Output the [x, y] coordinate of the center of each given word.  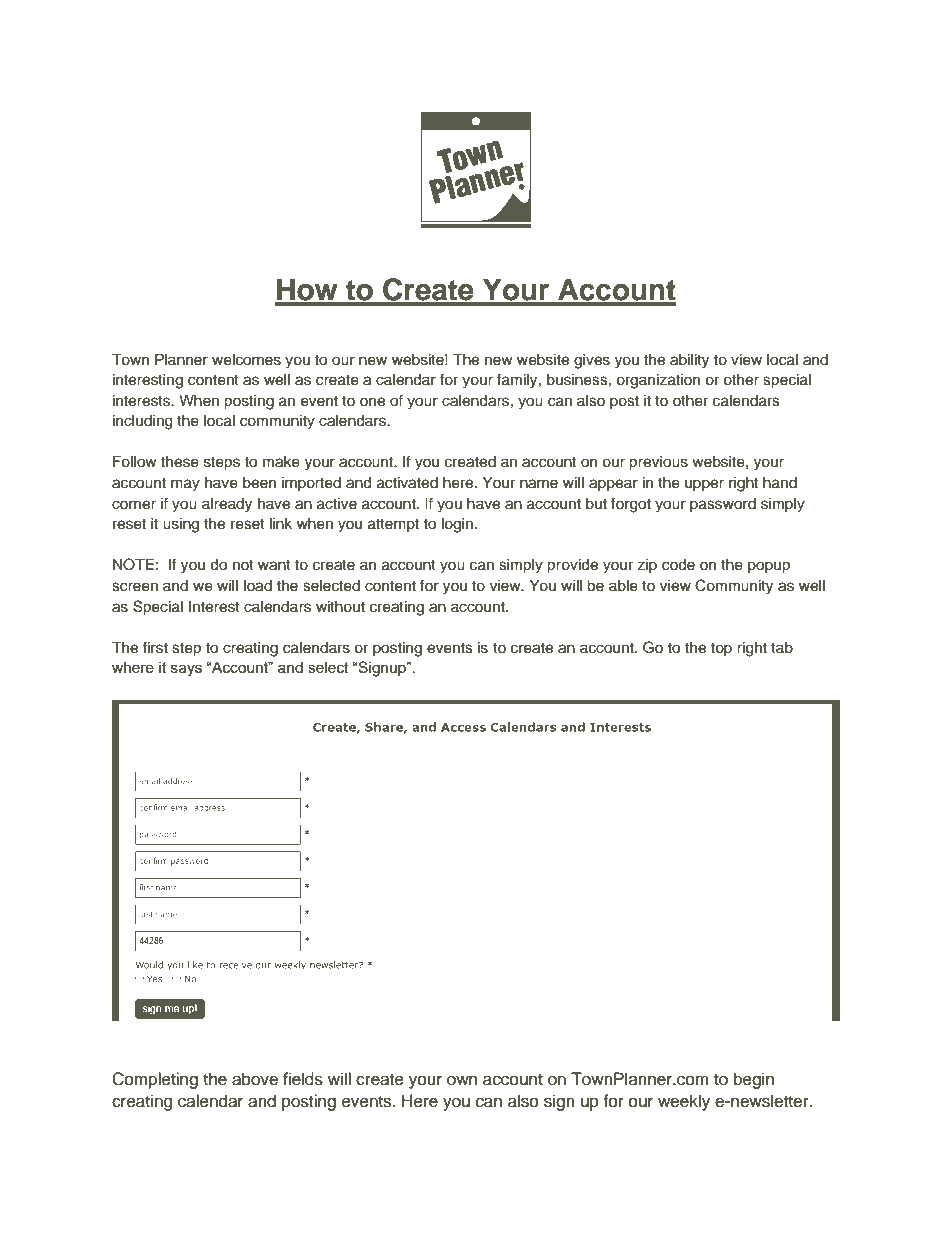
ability [689, 361]
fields [303, 1079]
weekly [684, 1102]
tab [782, 648]
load [258, 586]
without [340, 607]
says [186, 670]
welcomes [246, 360]
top [721, 649]
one [372, 402]
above [255, 1079]
